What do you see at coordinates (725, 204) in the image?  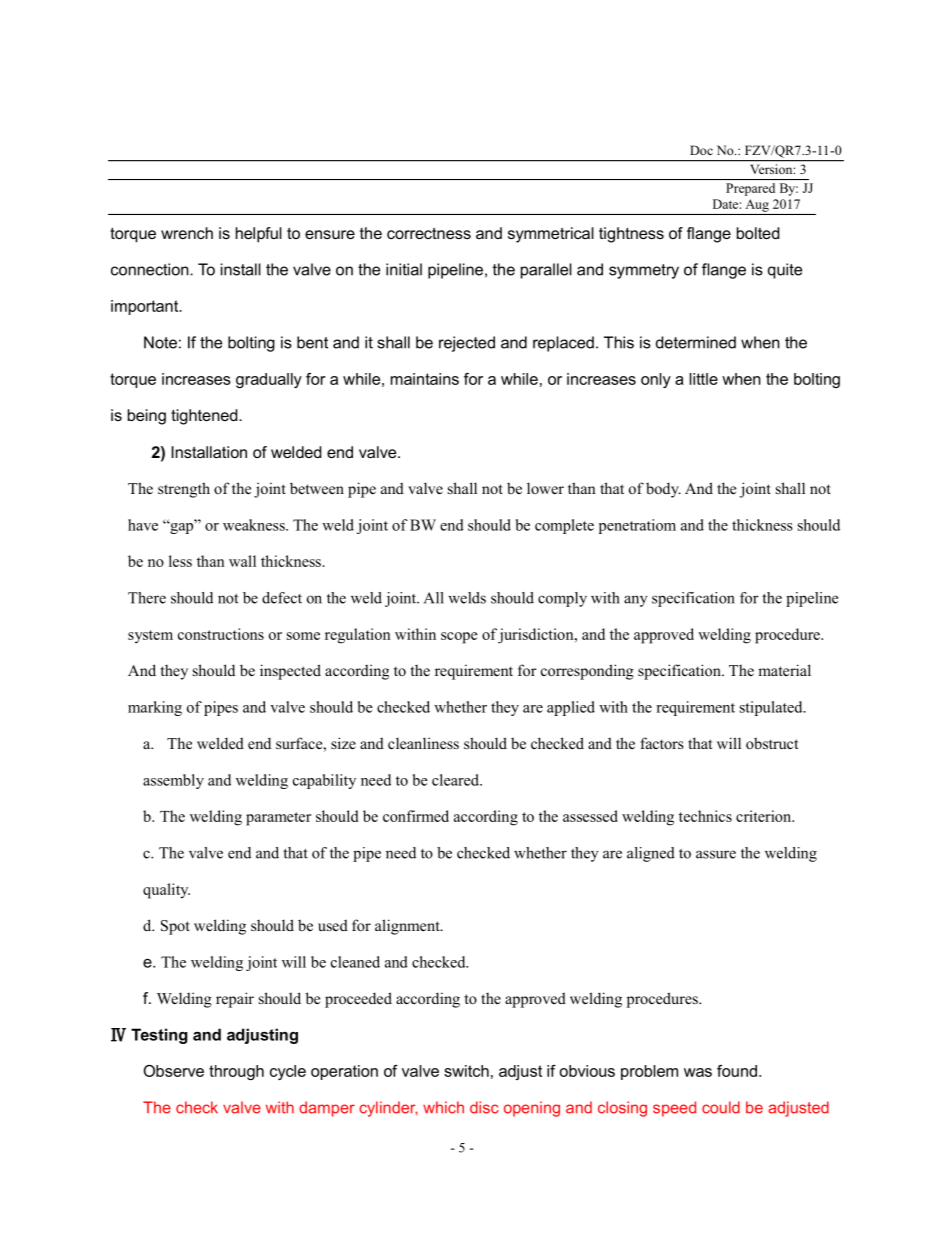 I see `Date` at bounding box center [725, 204].
